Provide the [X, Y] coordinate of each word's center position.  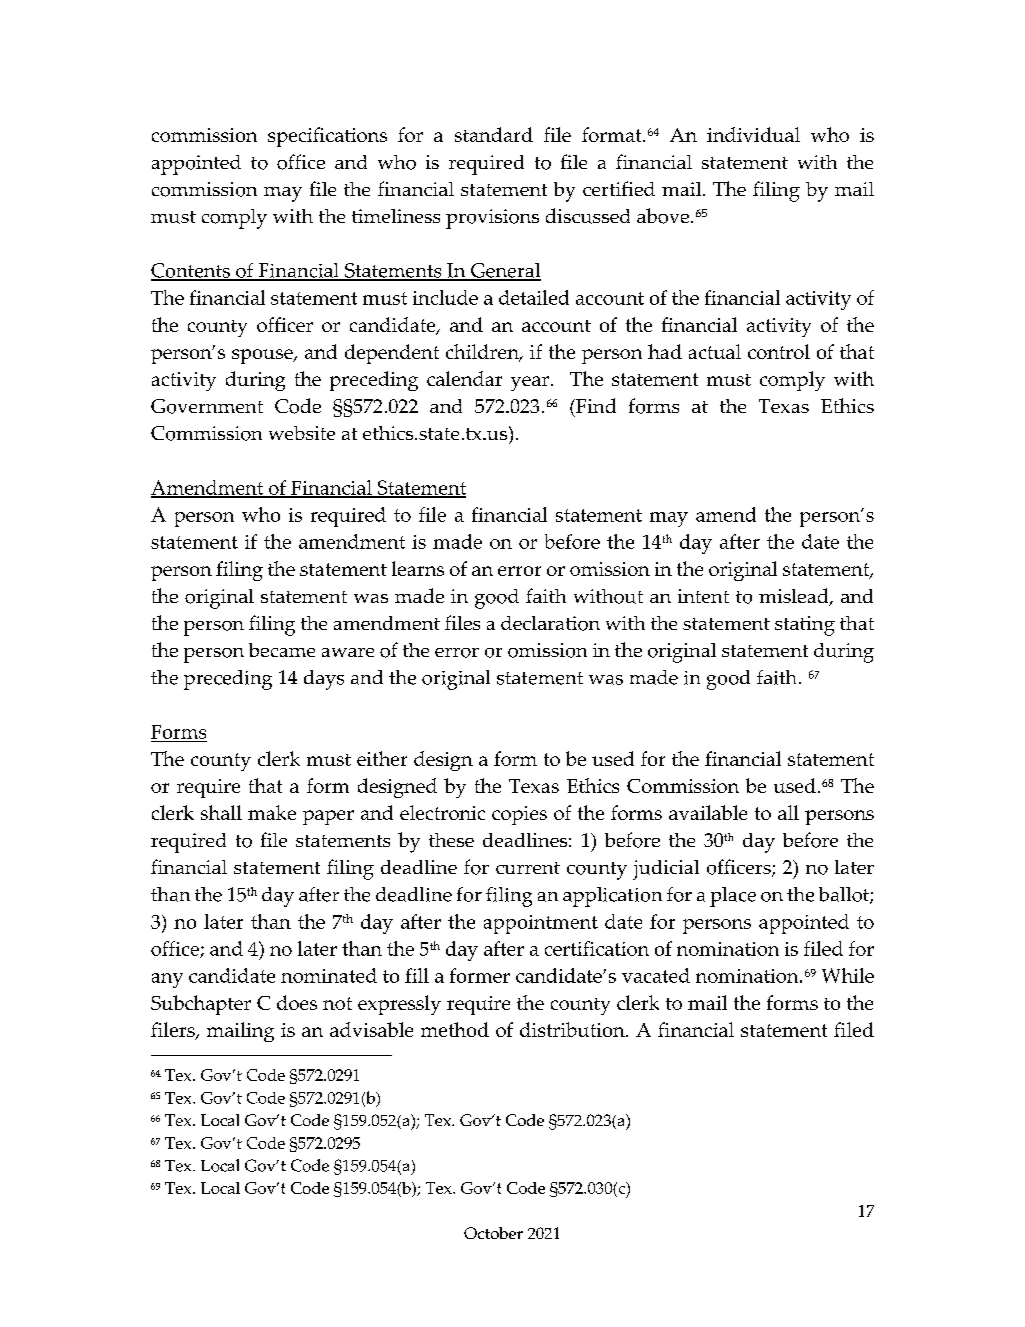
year [530, 383]
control [779, 351]
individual [753, 134]
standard [494, 134]
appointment [541, 924]
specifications [327, 137]
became [282, 650]
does [297, 1002]
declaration [550, 623]
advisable [371, 1029]
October [493, 1233]
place [733, 897]
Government [207, 406]
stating [805, 626]
